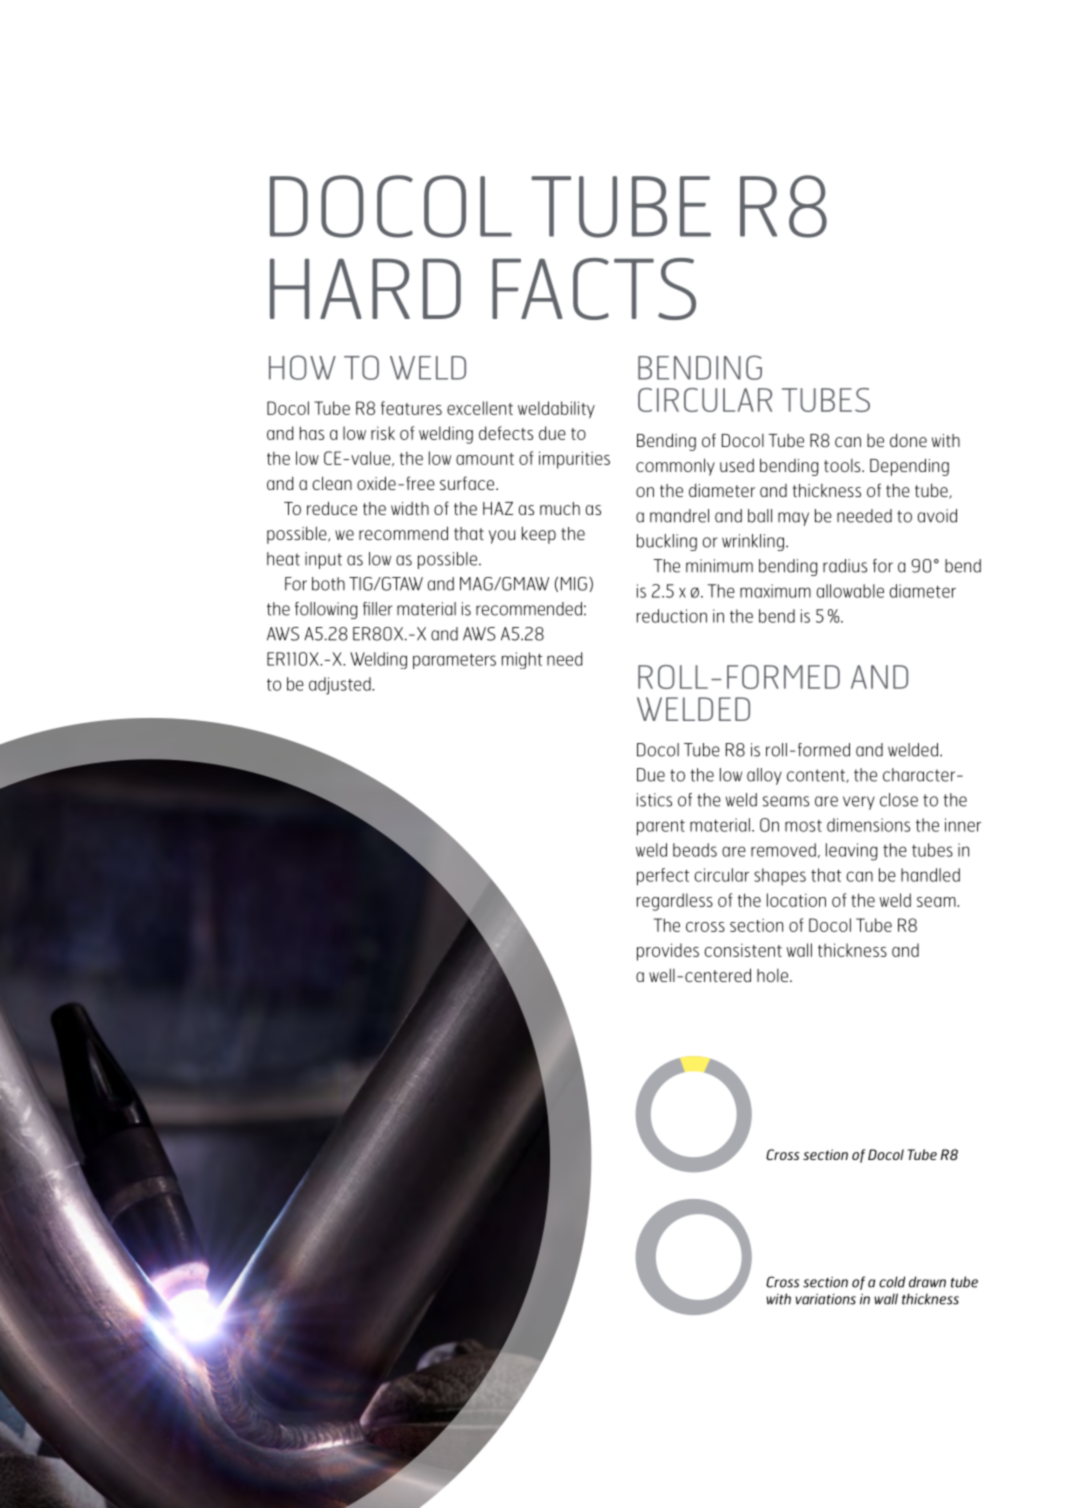 This screenshot has height=1508, width=1066. Describe the element at coordinates (341, 686) in the screenshot. I see `adjusted` at that location.
